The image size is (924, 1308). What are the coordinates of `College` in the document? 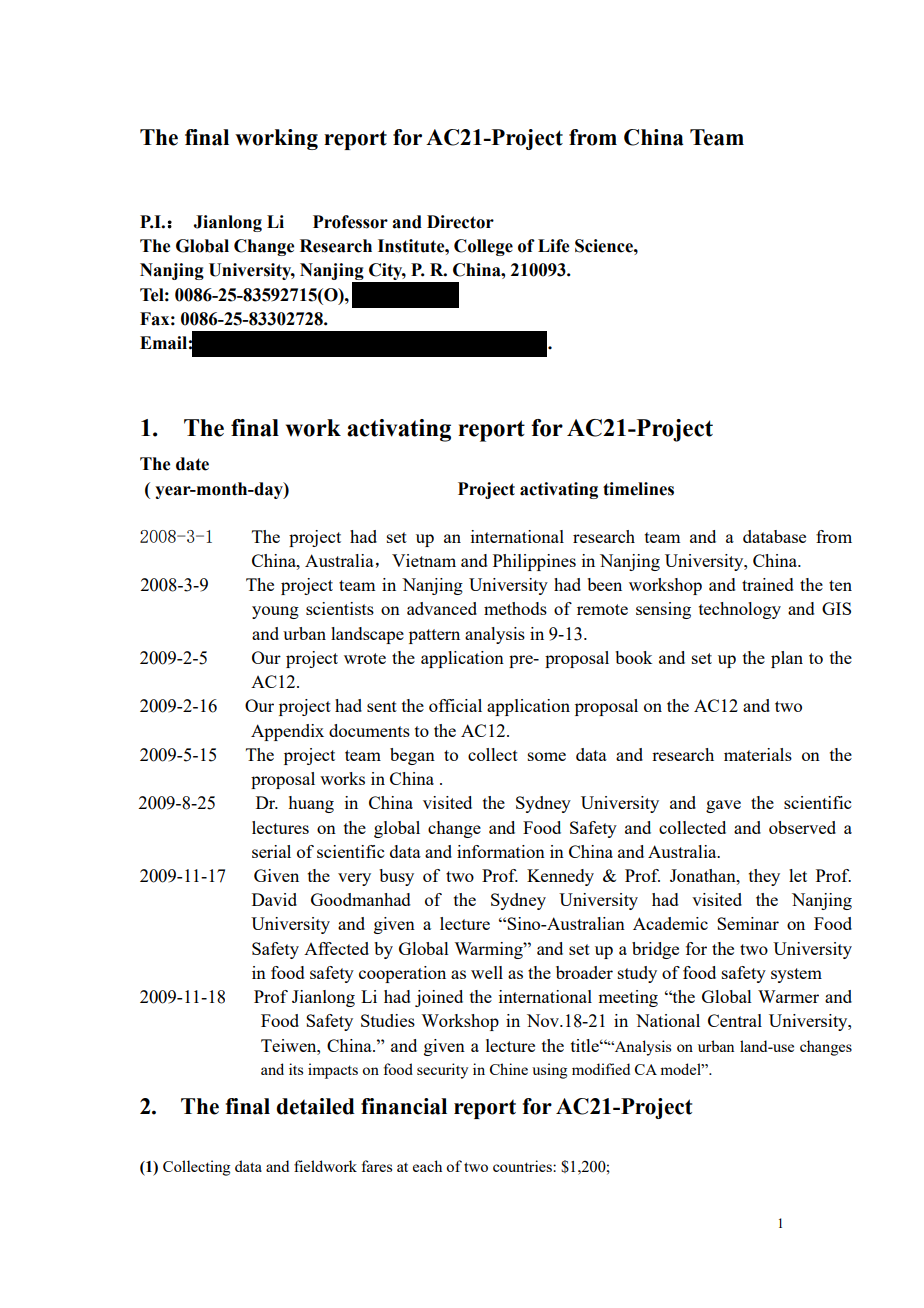 It's located at (483, 247).
